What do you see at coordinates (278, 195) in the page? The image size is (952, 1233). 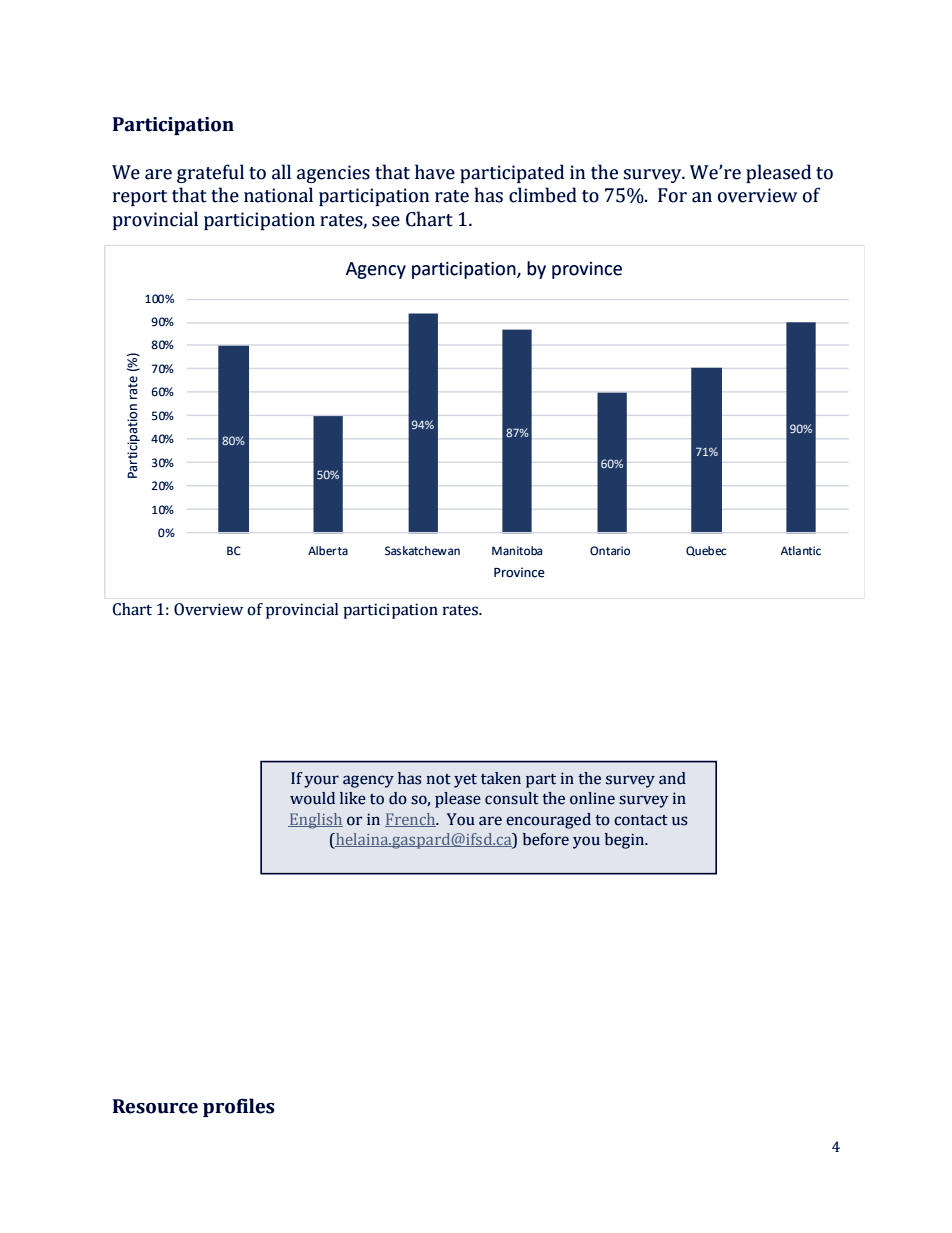 I see `national` at bounding box center [278, 195].
